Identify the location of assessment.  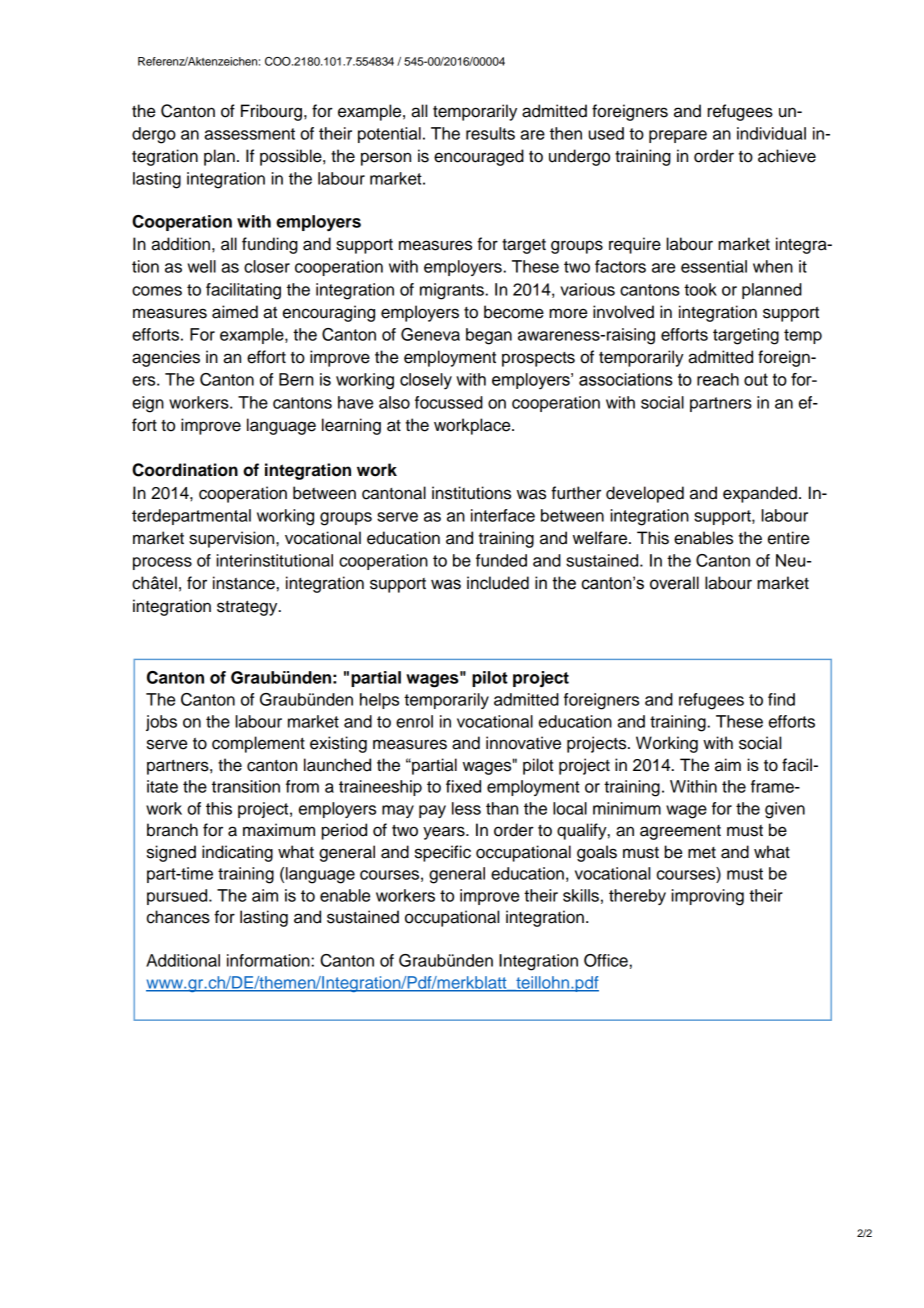
(249, 134).
